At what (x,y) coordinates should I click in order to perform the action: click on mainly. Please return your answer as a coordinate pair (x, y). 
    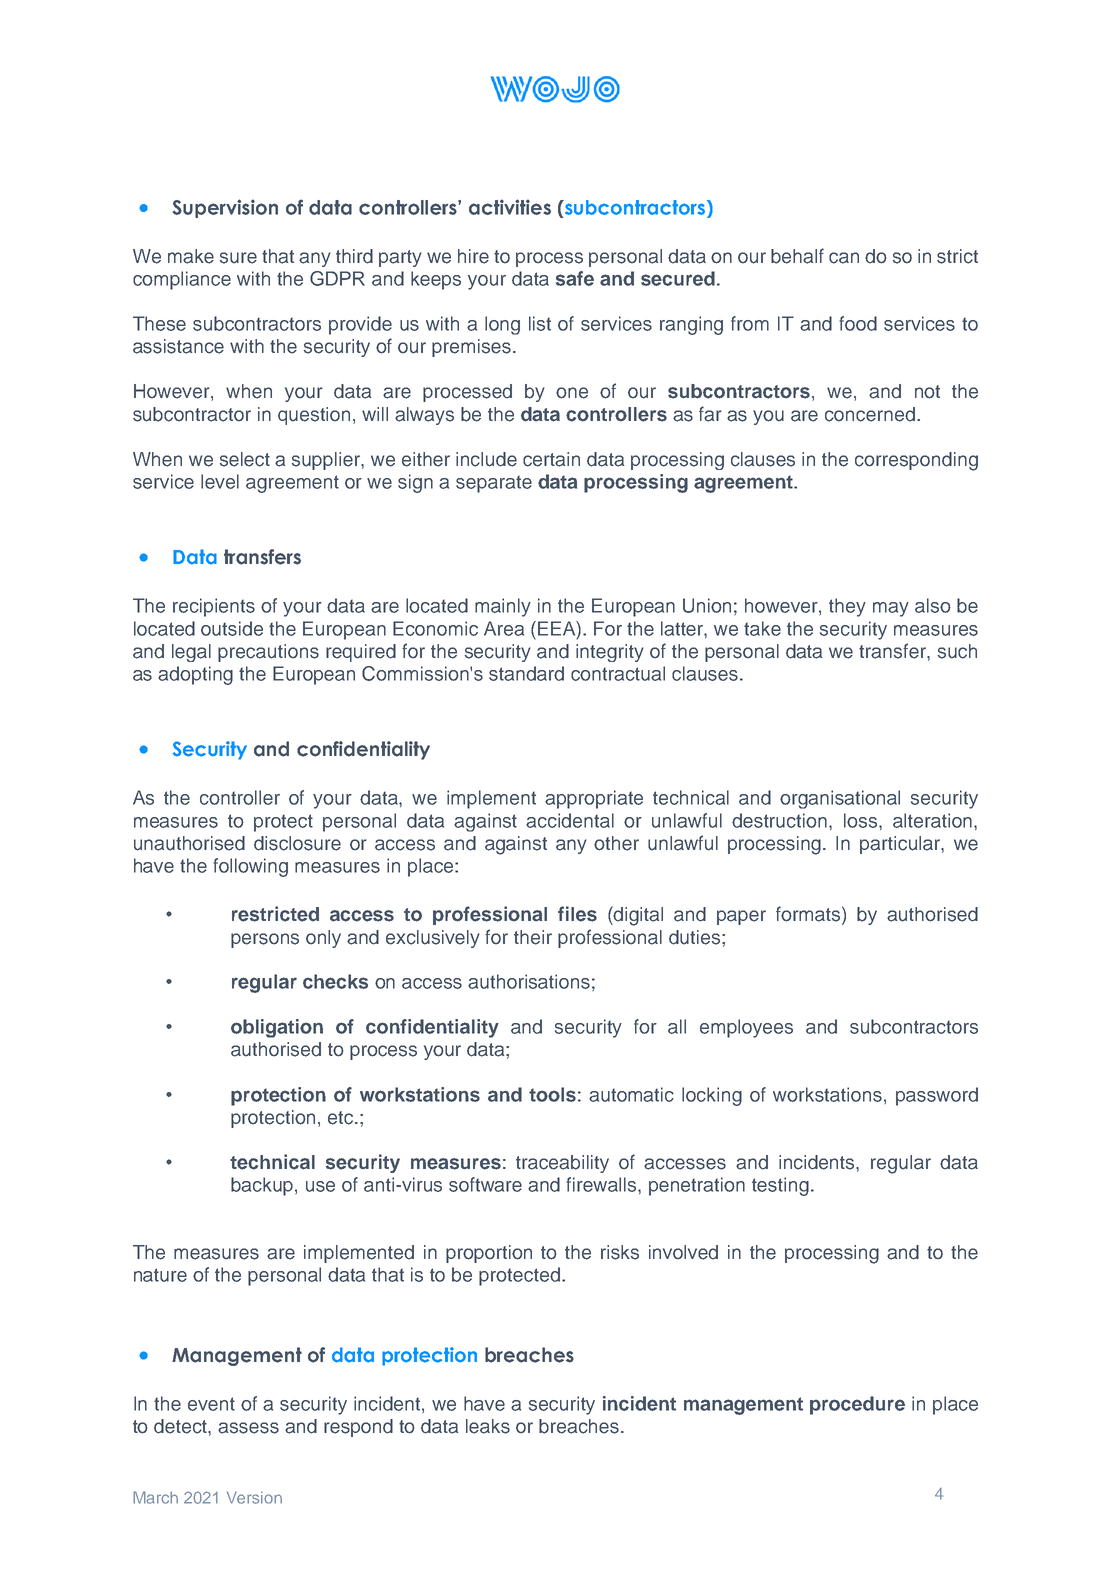
    Looking at the image, I should click on (503, 607).
